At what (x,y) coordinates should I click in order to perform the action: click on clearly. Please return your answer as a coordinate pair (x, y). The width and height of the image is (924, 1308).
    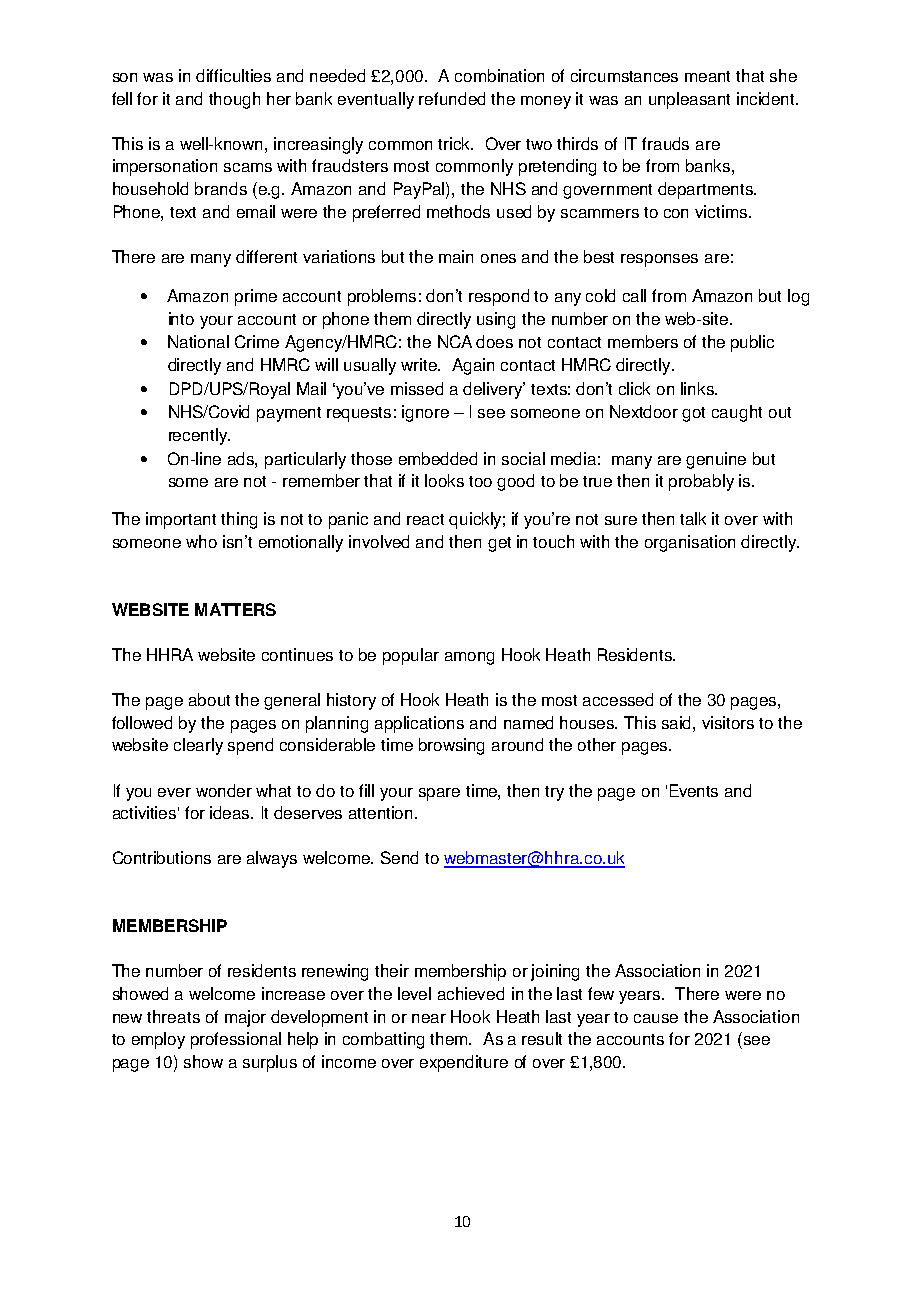
    Looking at the image, I should click on (198, 746).
